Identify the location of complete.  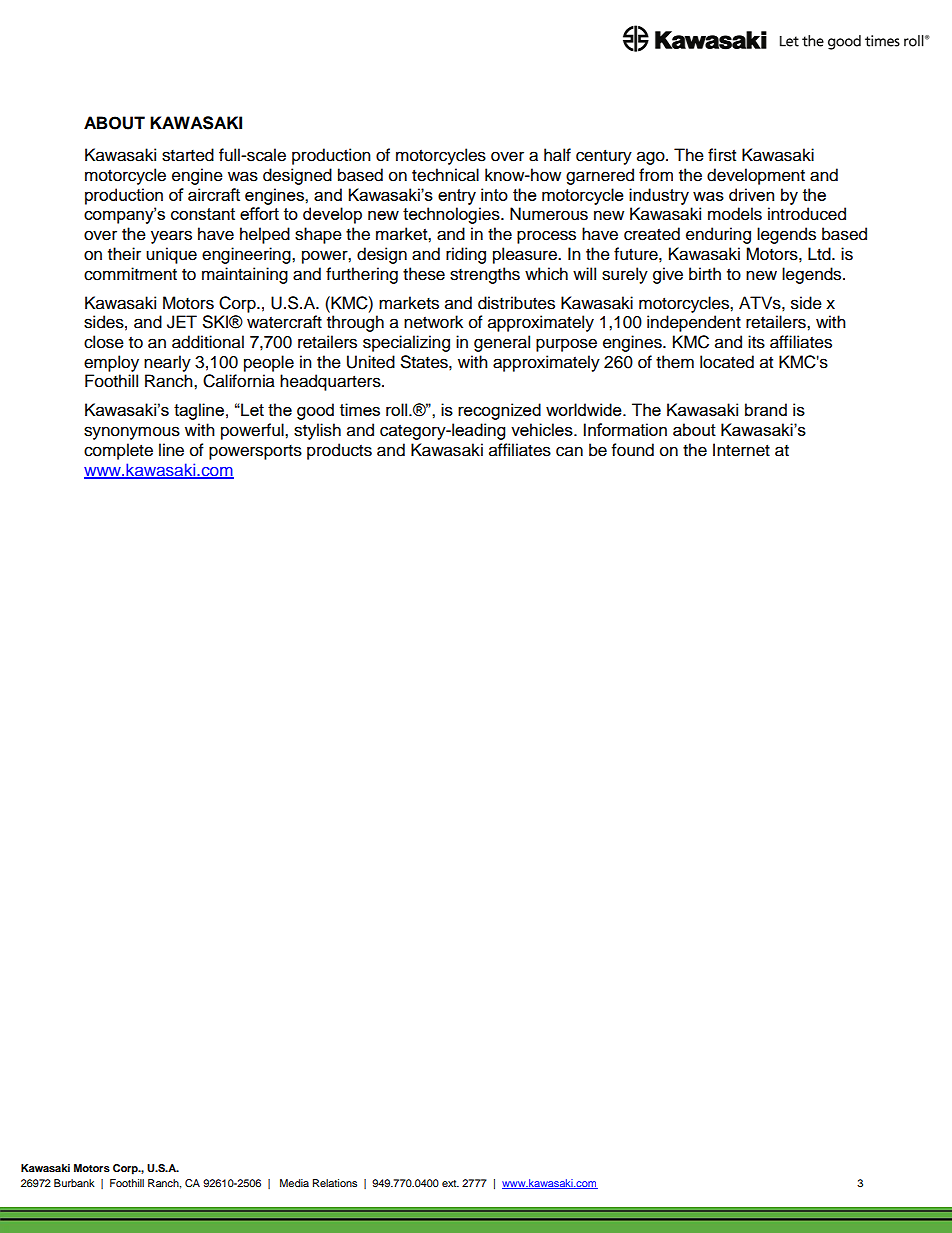
(118, 451).
